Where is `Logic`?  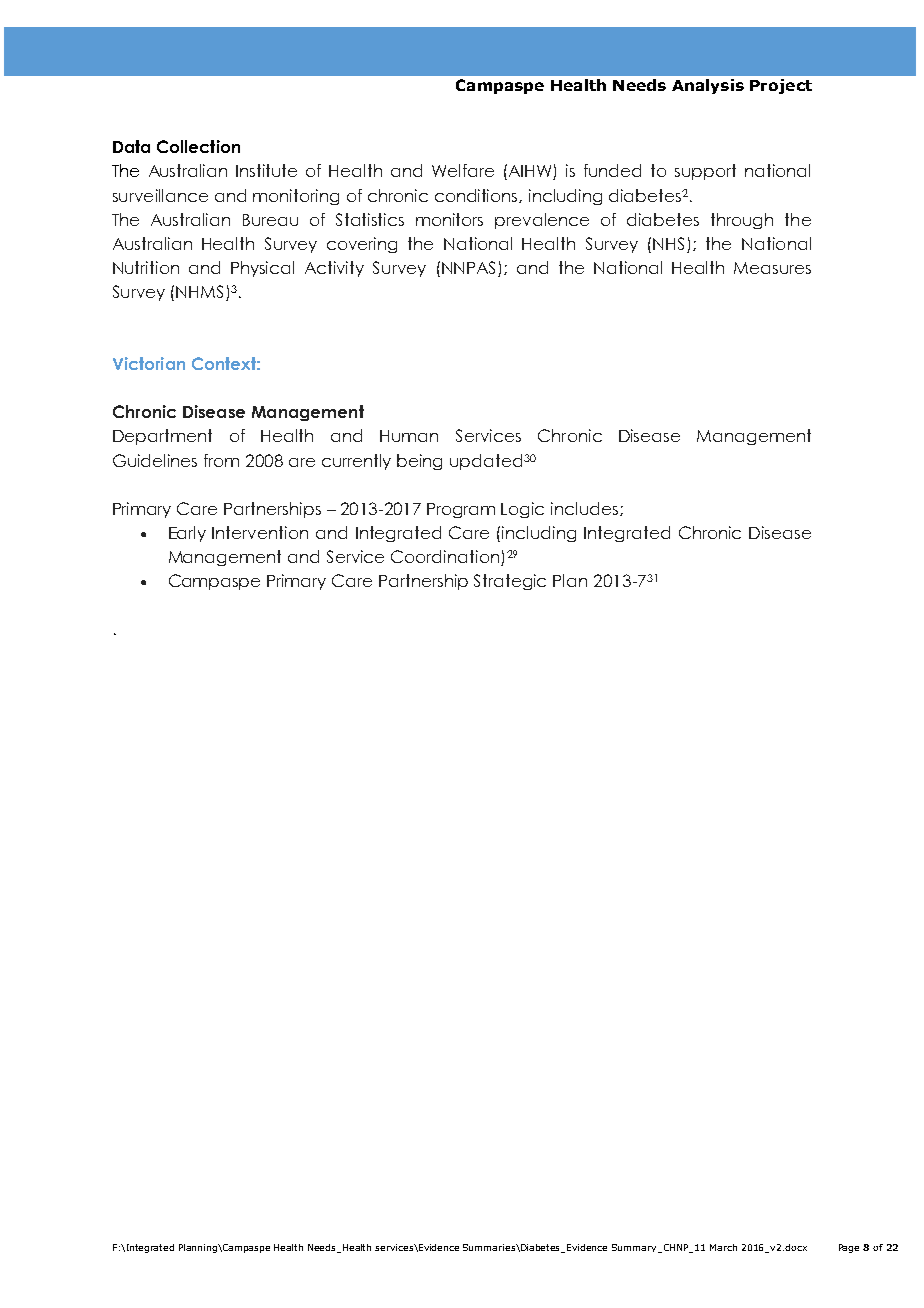 Logic is located at coordinates (522, 510).
